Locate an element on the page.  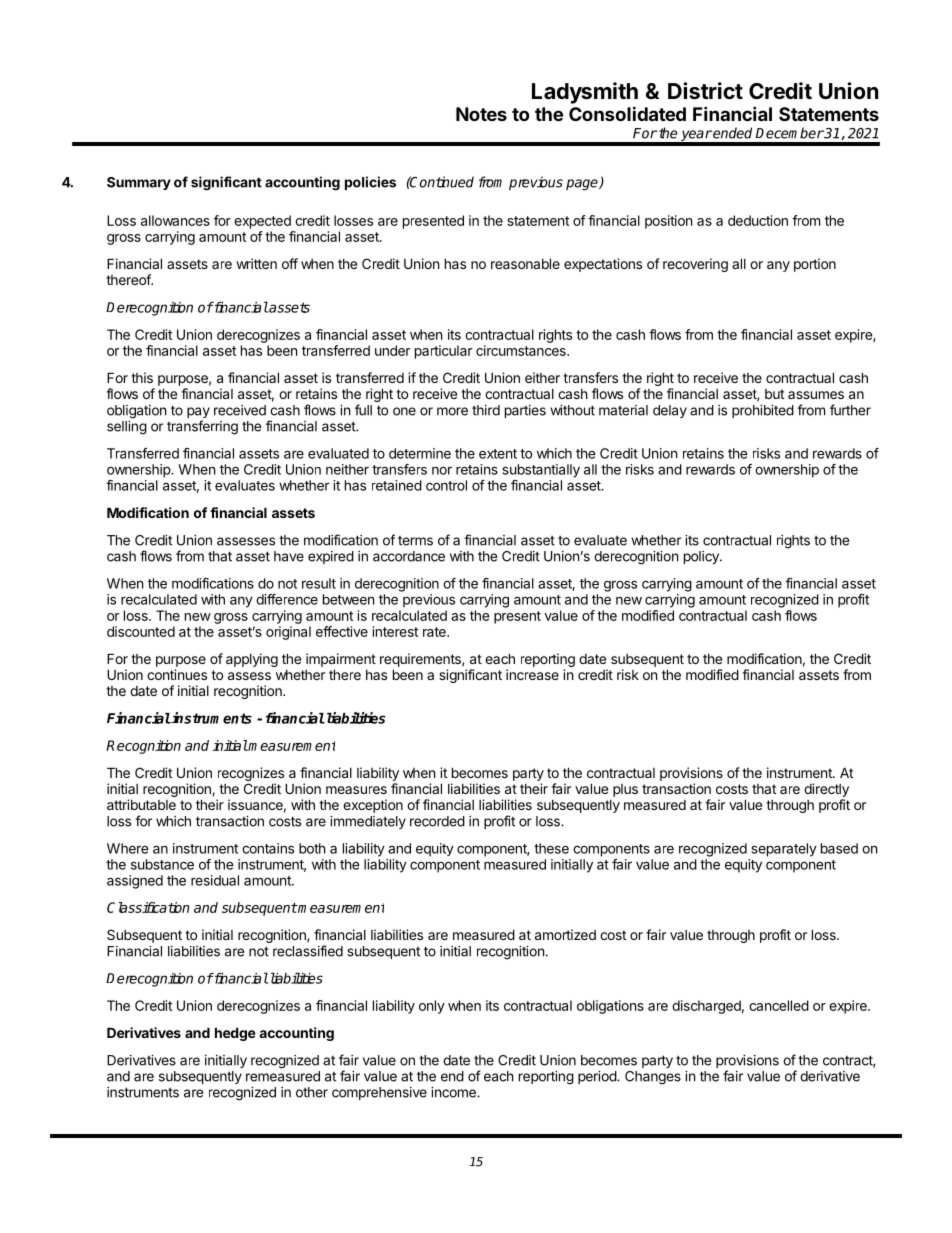
Notes is located at coordinates (481, 114).
